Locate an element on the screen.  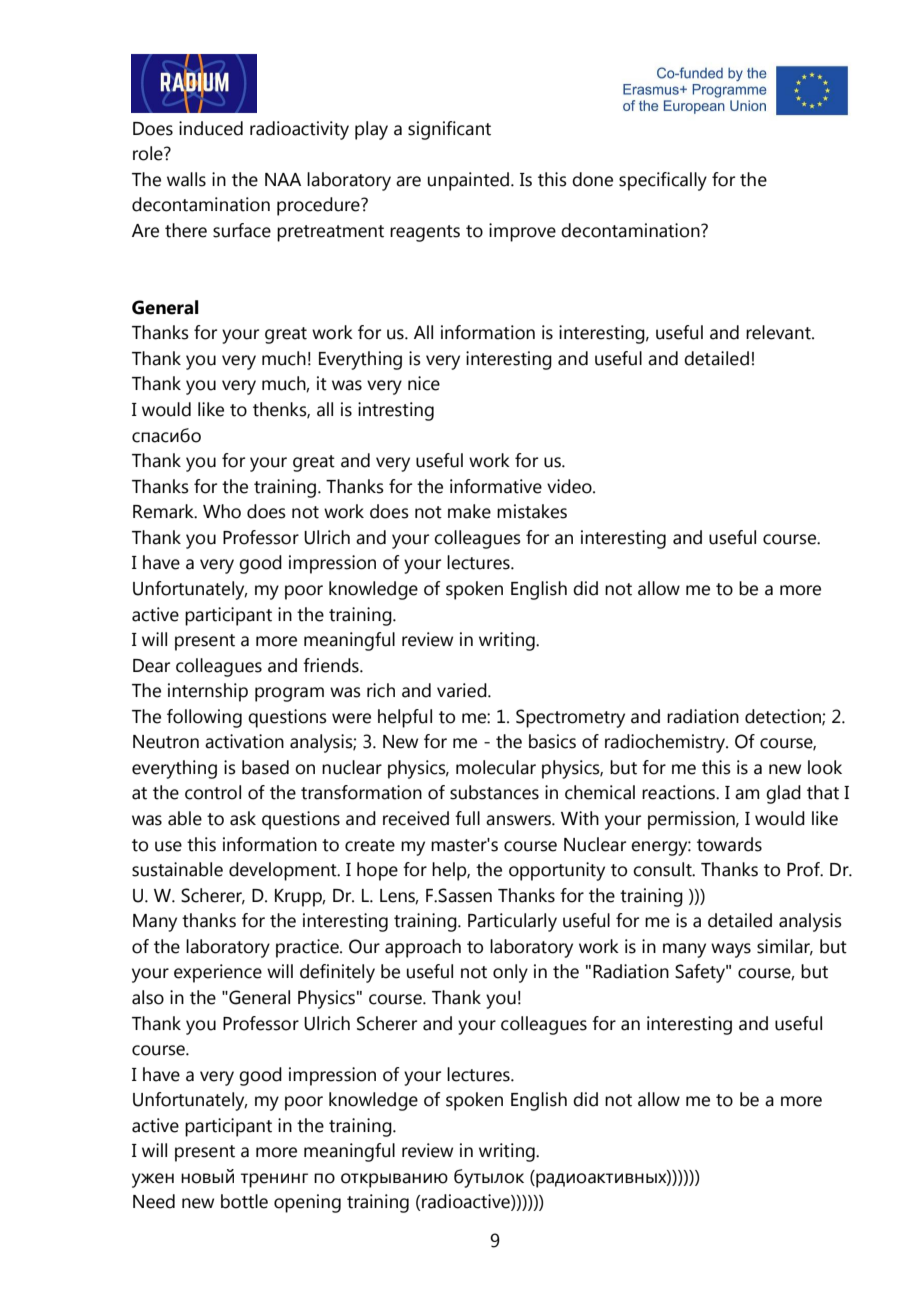
induced is located at coordinates (211, 128).
